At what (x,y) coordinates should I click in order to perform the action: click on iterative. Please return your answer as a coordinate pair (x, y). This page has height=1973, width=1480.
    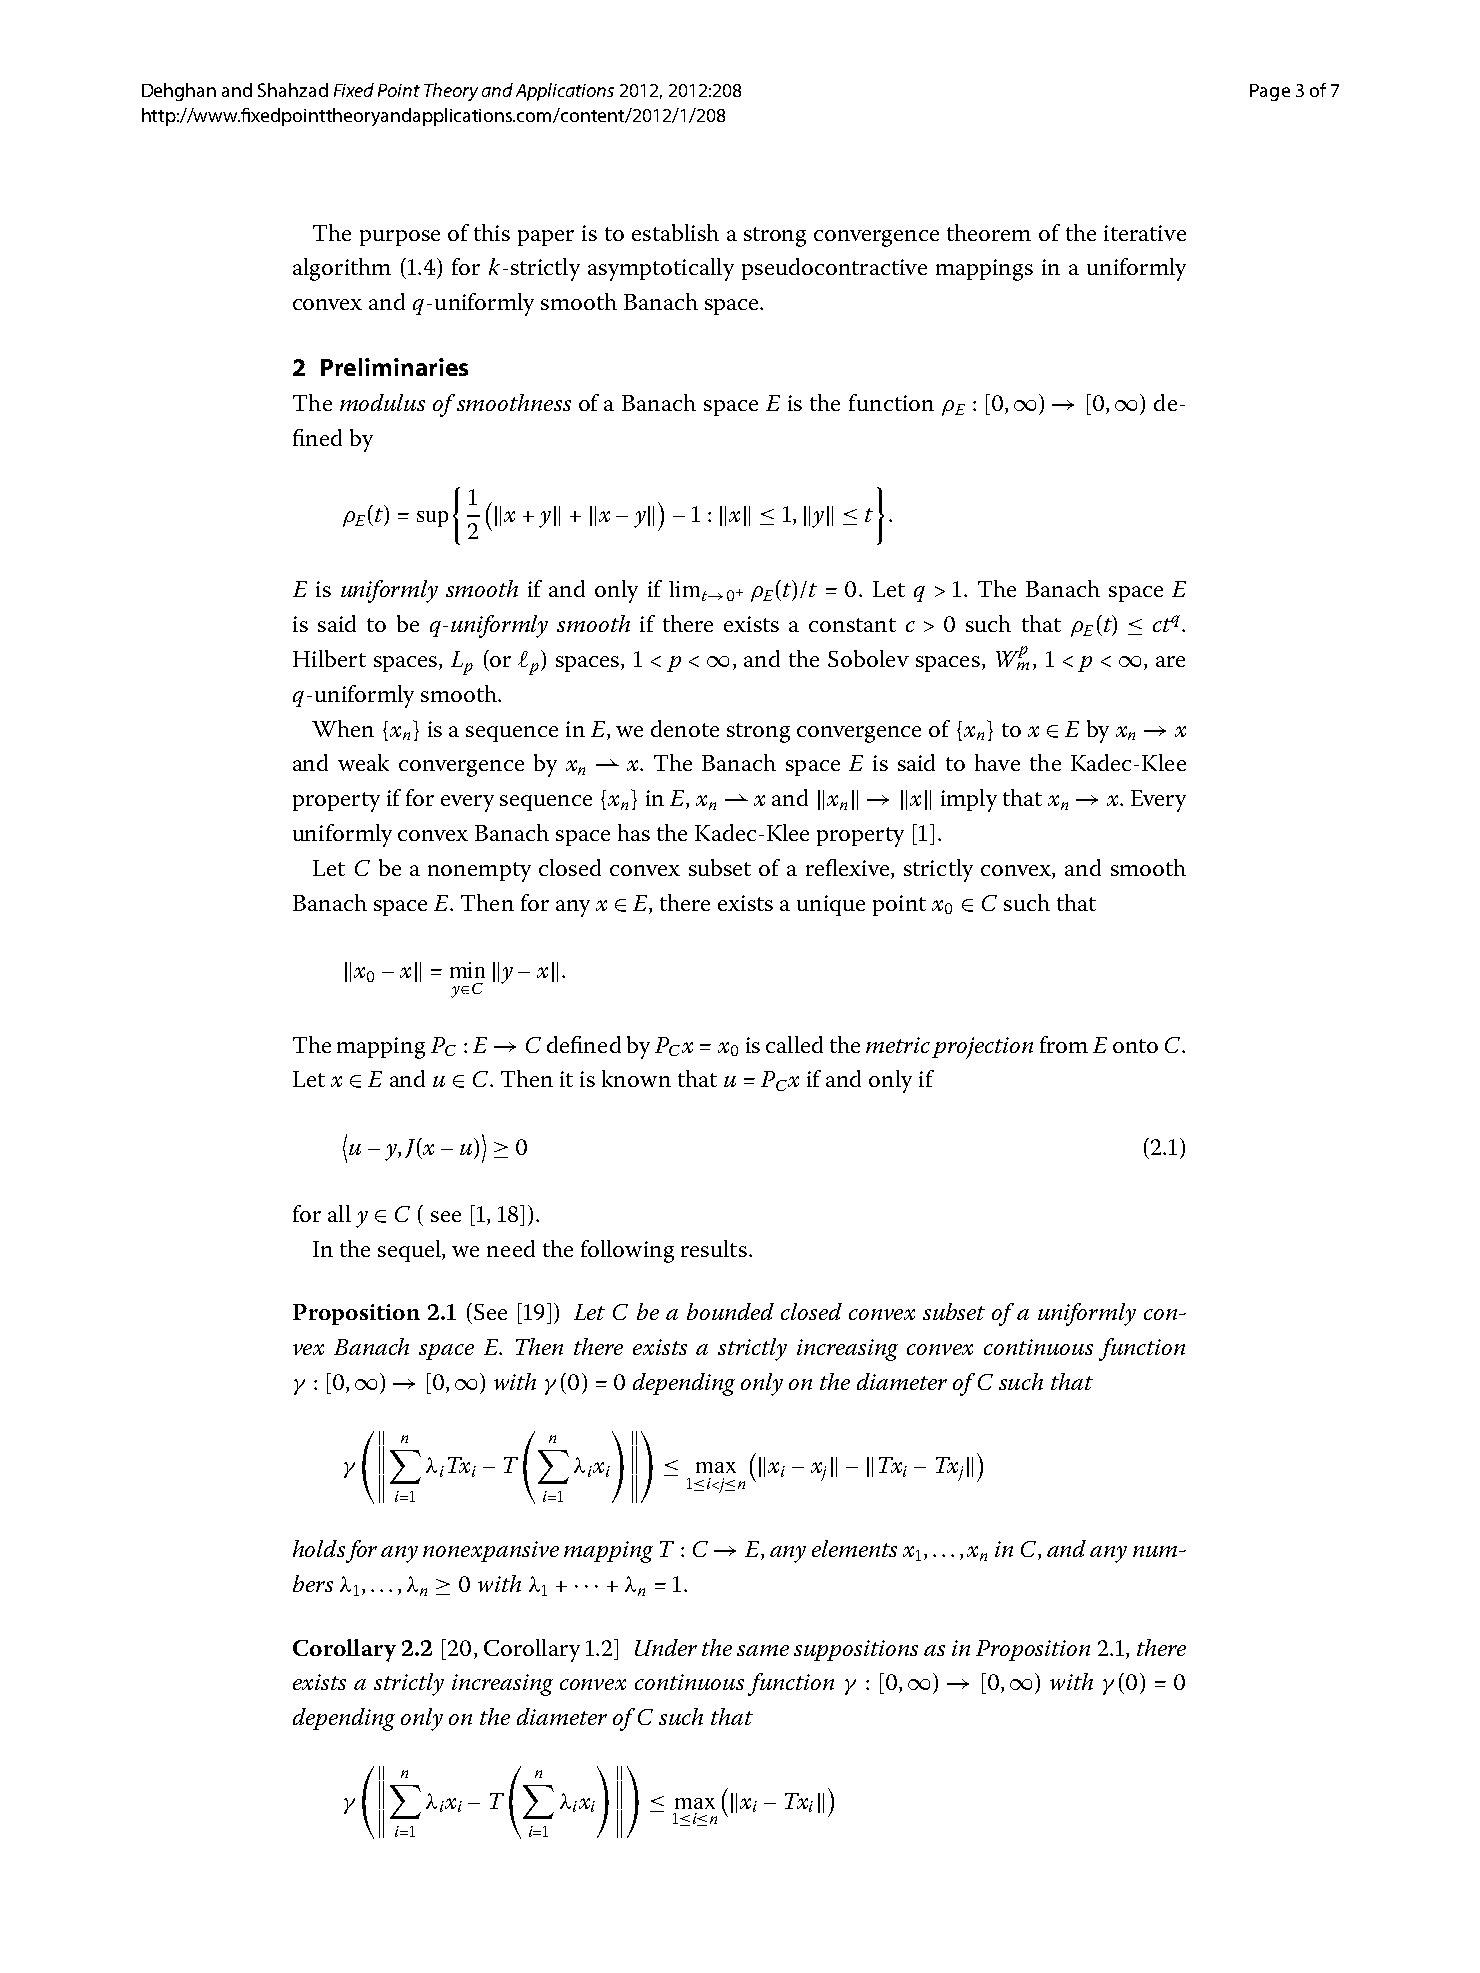
    Looking at the image, I should click on (1145, 233).
